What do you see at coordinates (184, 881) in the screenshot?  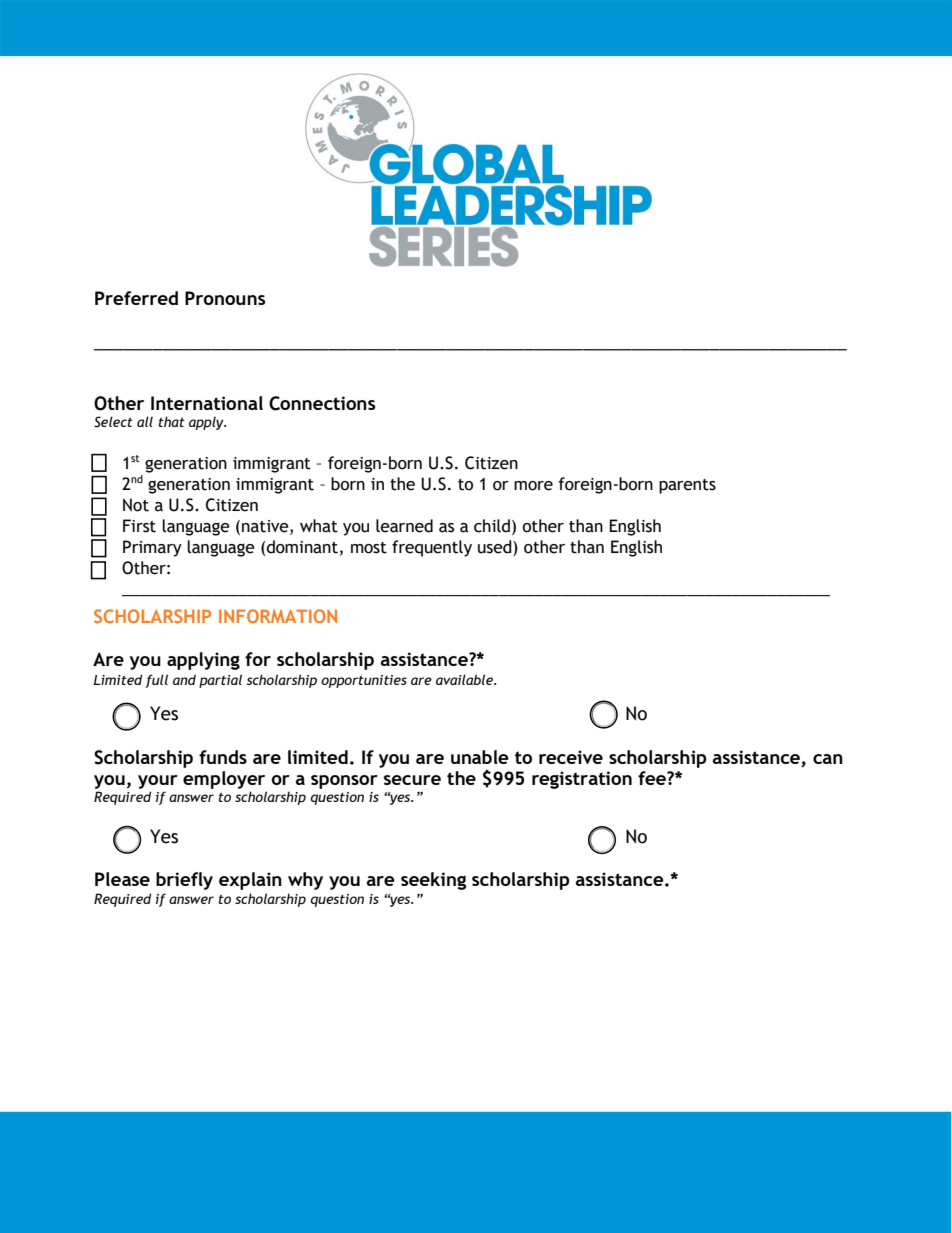 I see `briefly` at bounding box center [184, 881].
